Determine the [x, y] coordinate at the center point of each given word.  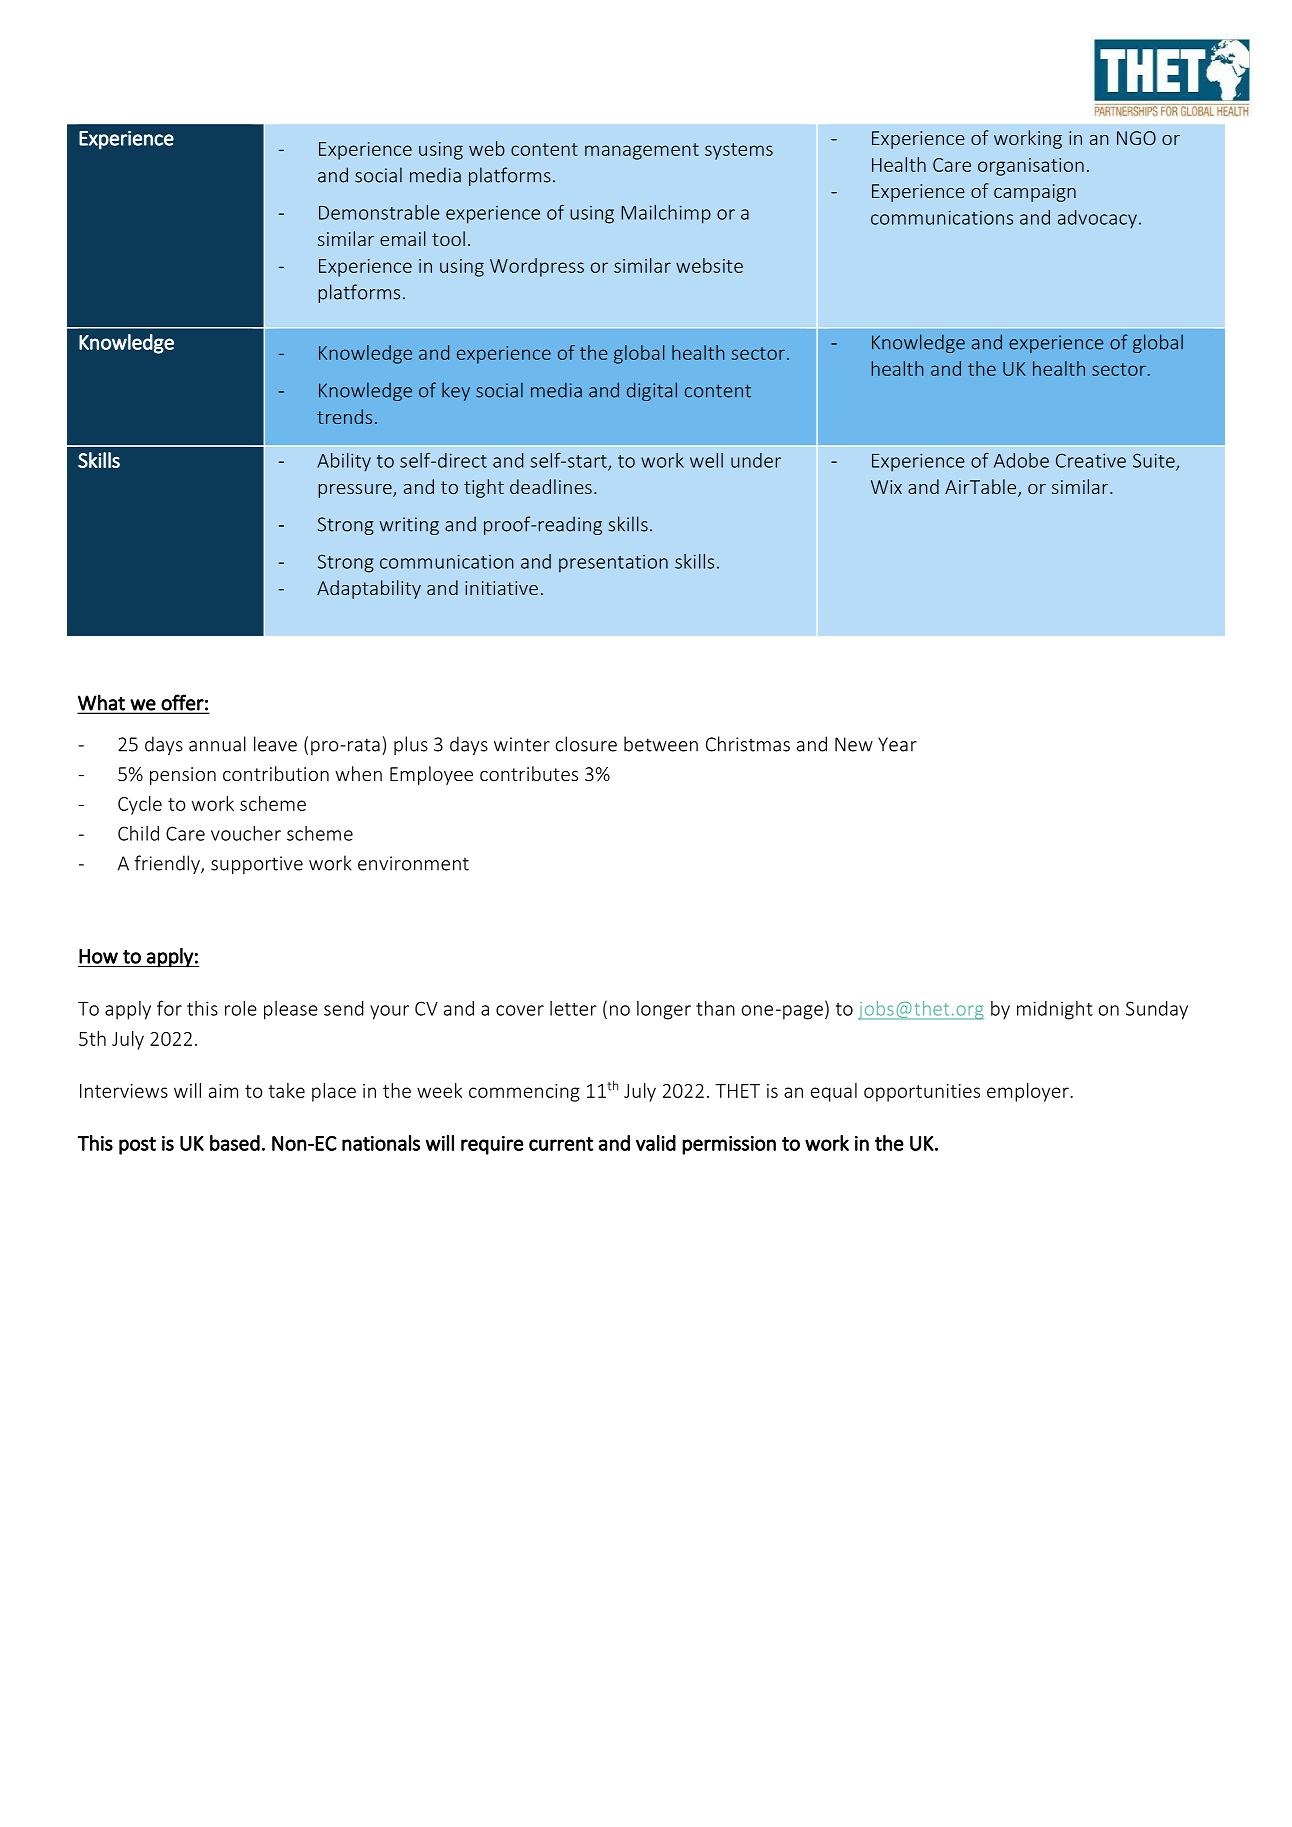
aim [223, 1091]
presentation [613, 564]
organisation [1031, 167]
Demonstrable [379, 212]
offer [182, 702]
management [642, 151]
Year [897, 744]
